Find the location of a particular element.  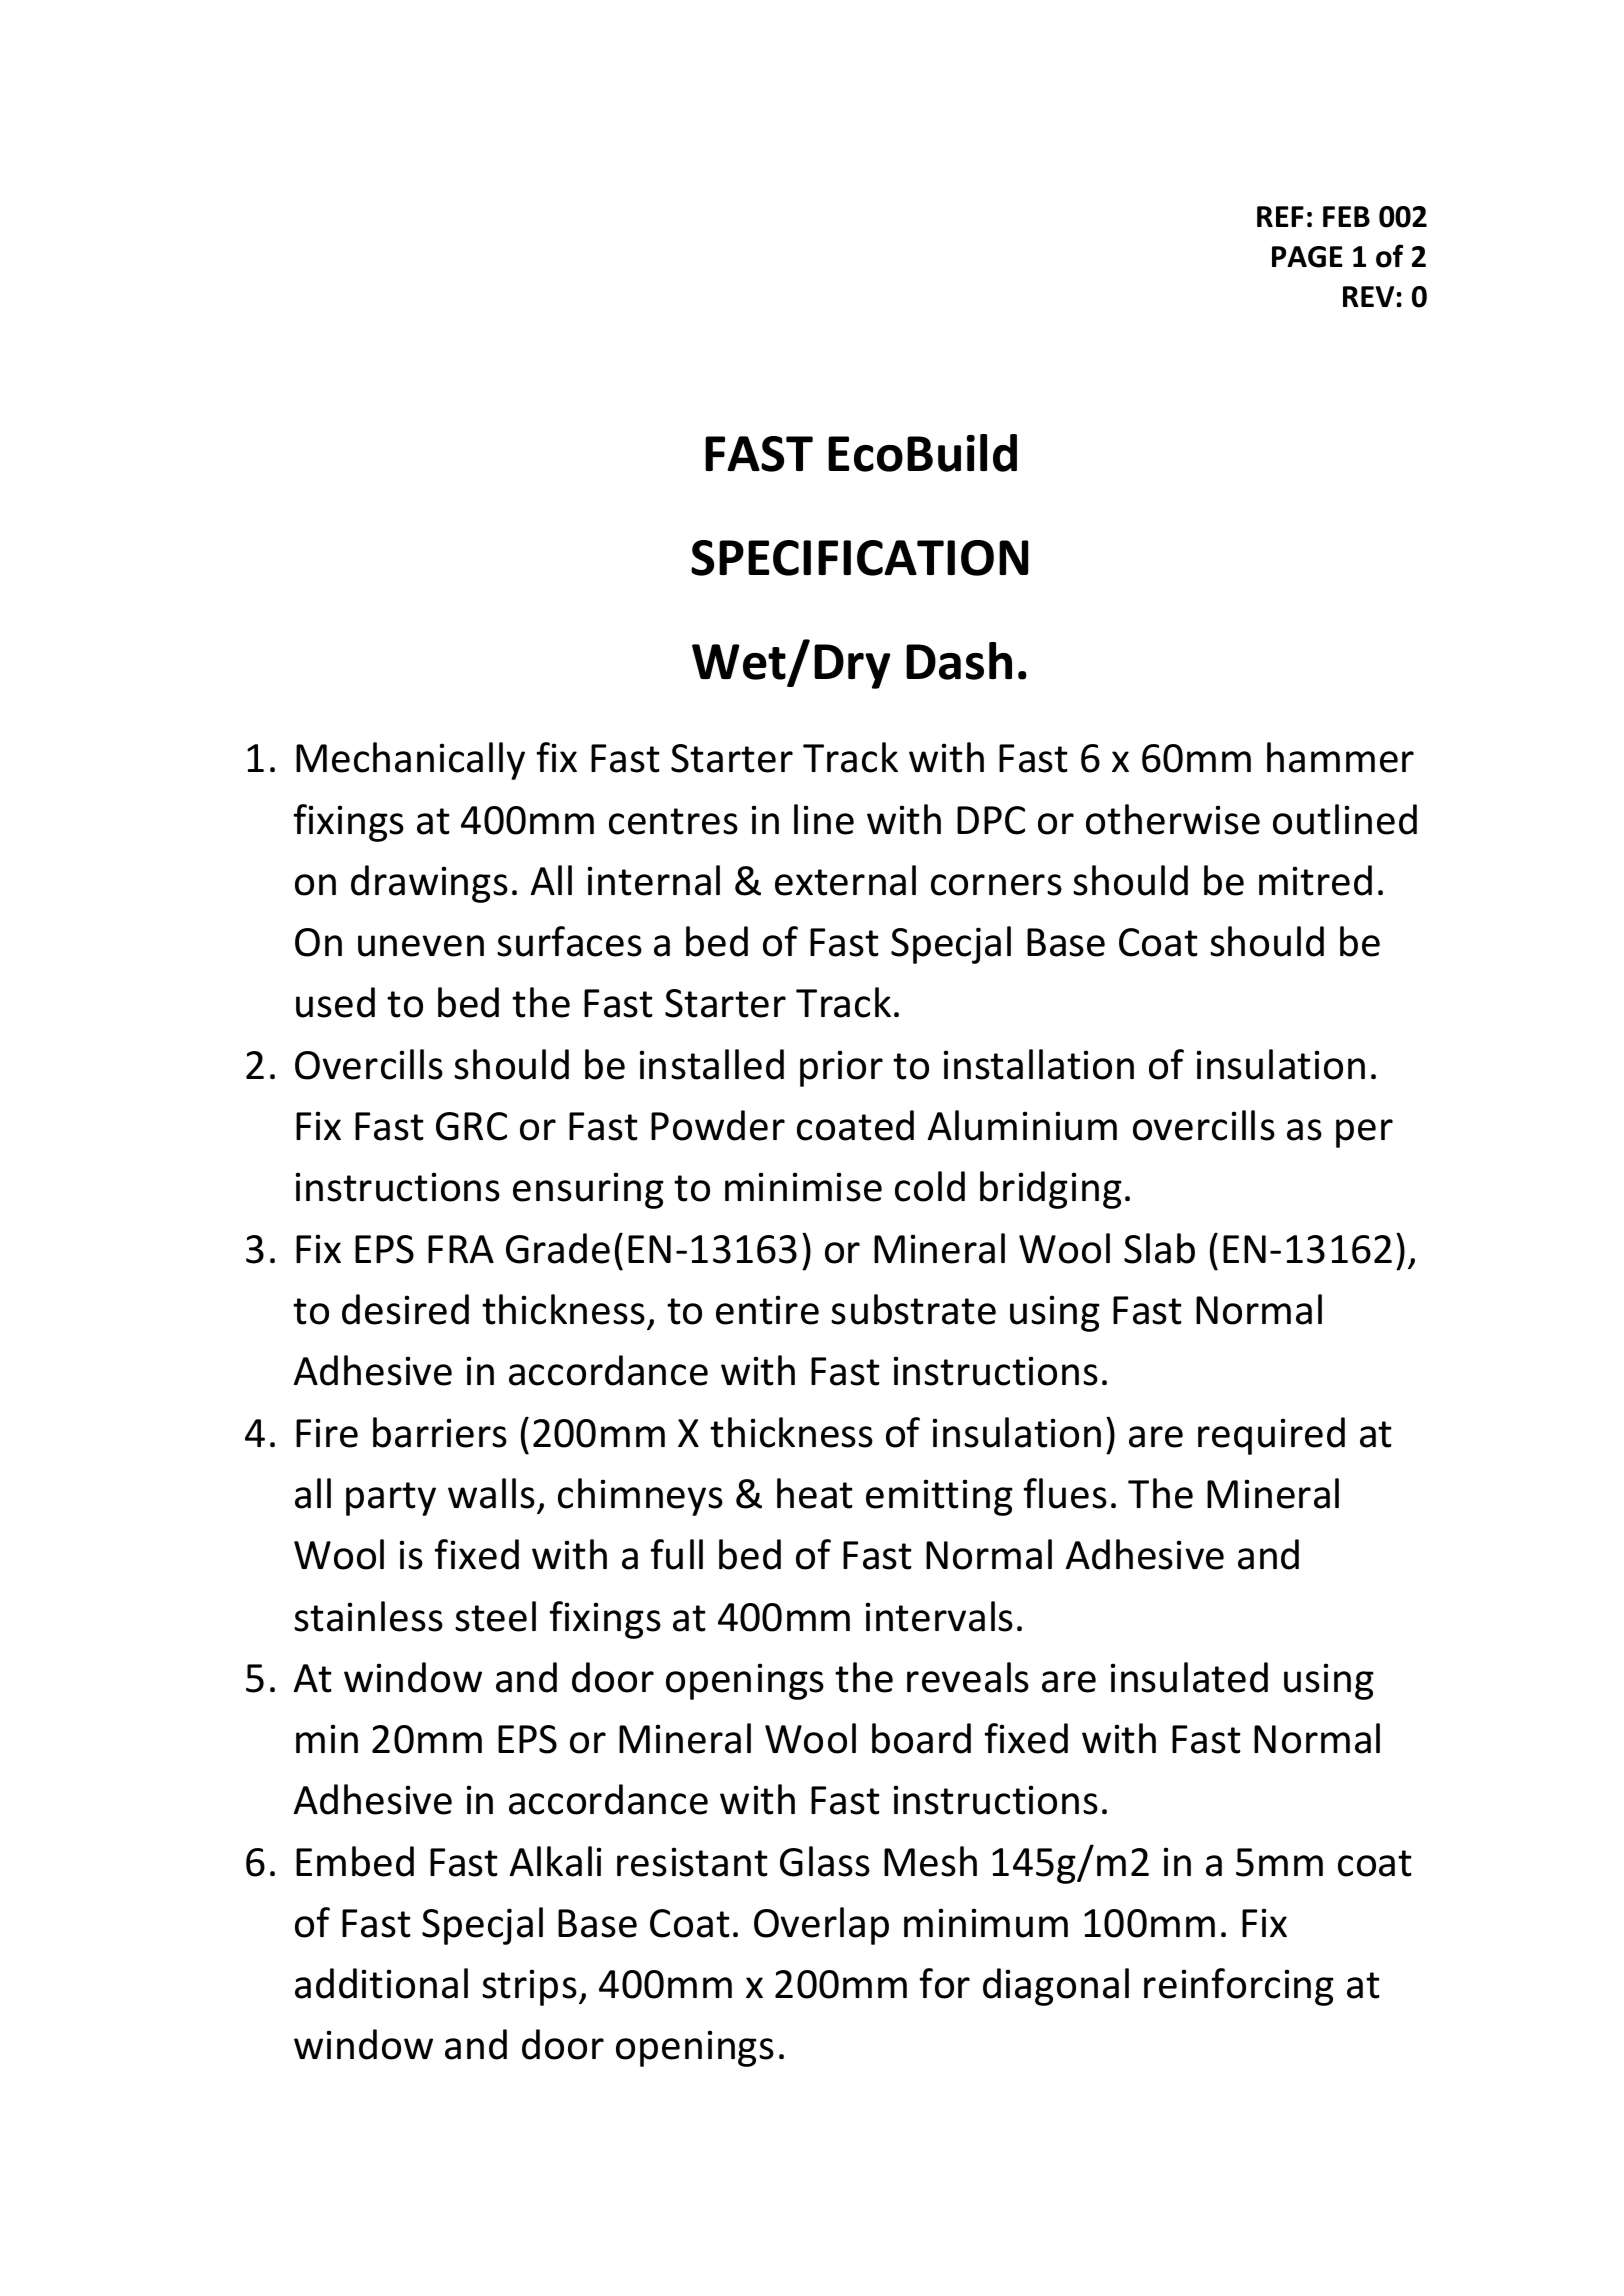

PAGE is located at coordinates (1307, 257).
